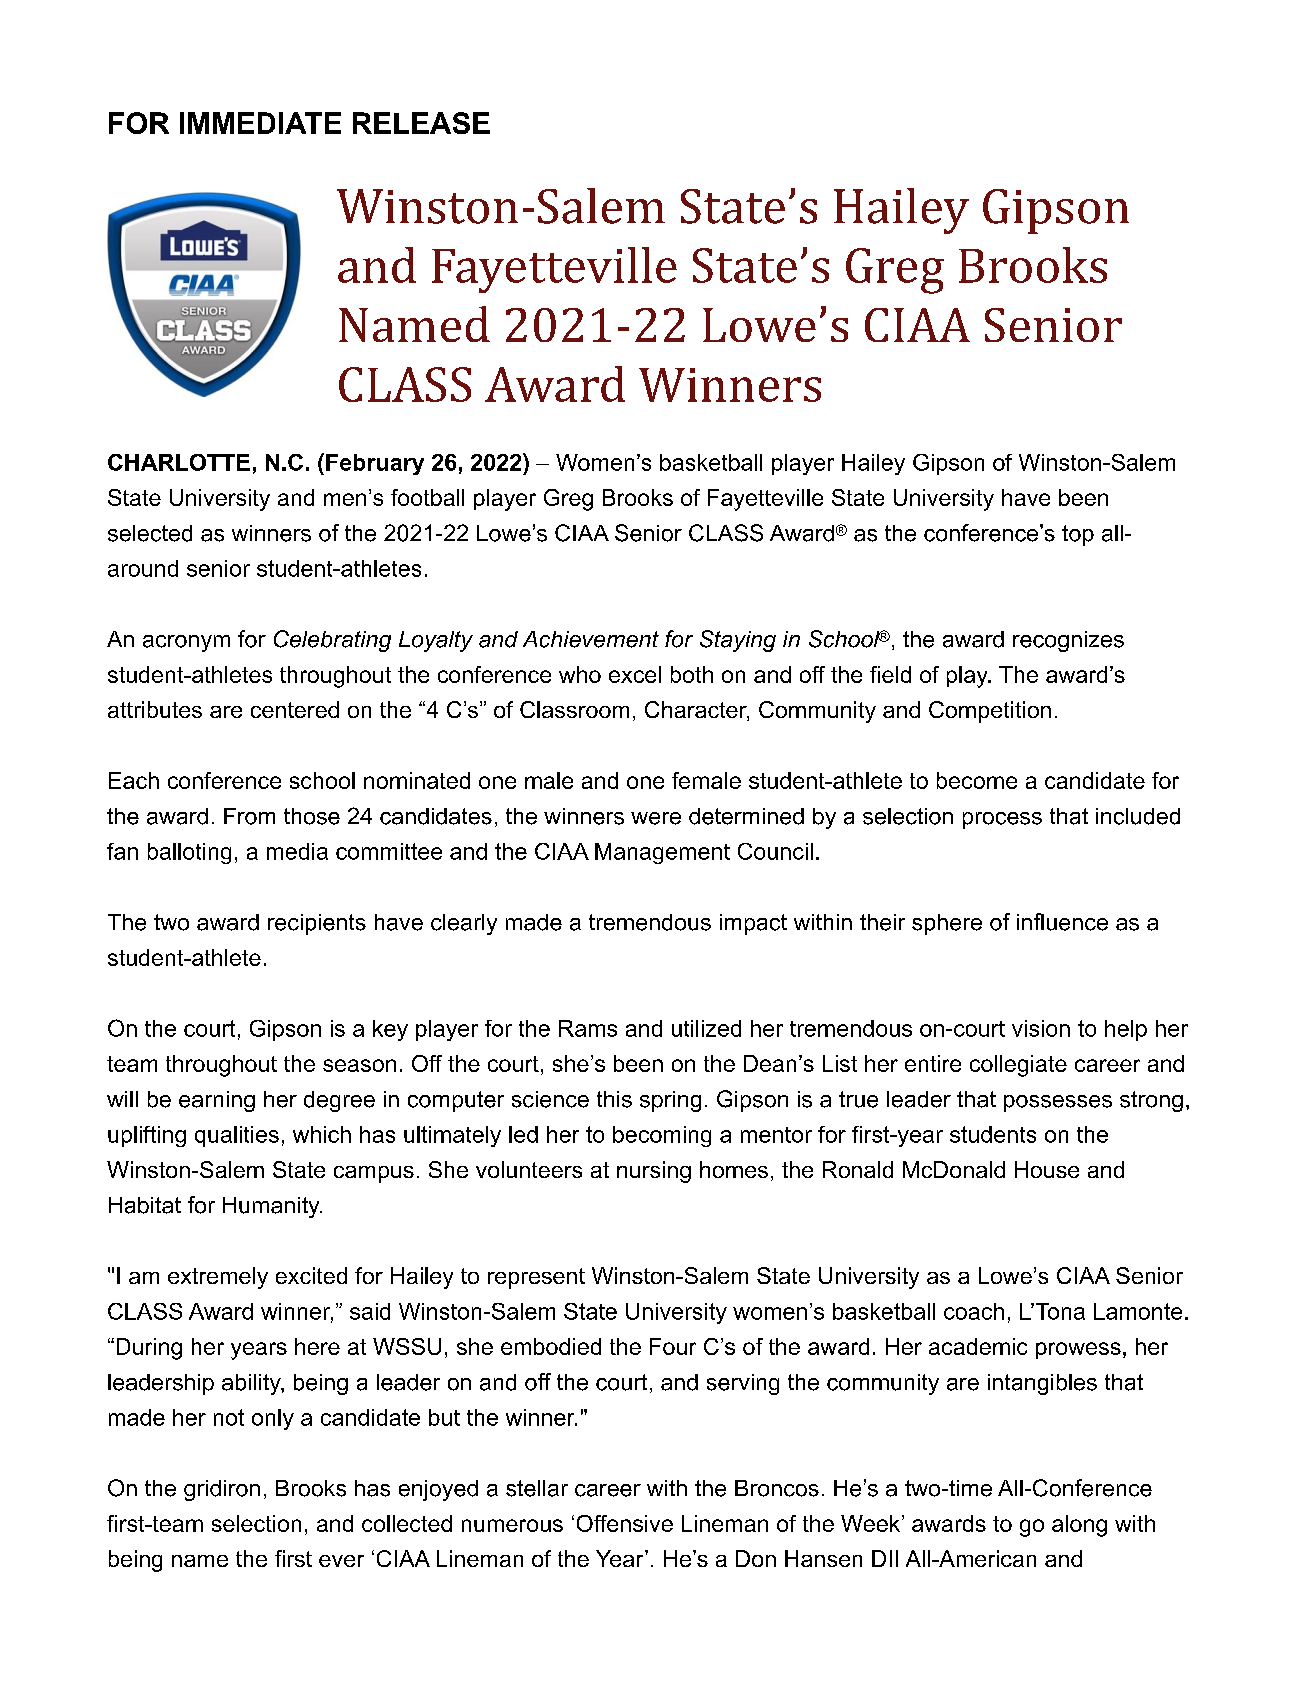 The image size is (1299, 1682). What do you see at coordinates (662, 853) in the page?
I see `Management` at bounding box center [662, 853].
